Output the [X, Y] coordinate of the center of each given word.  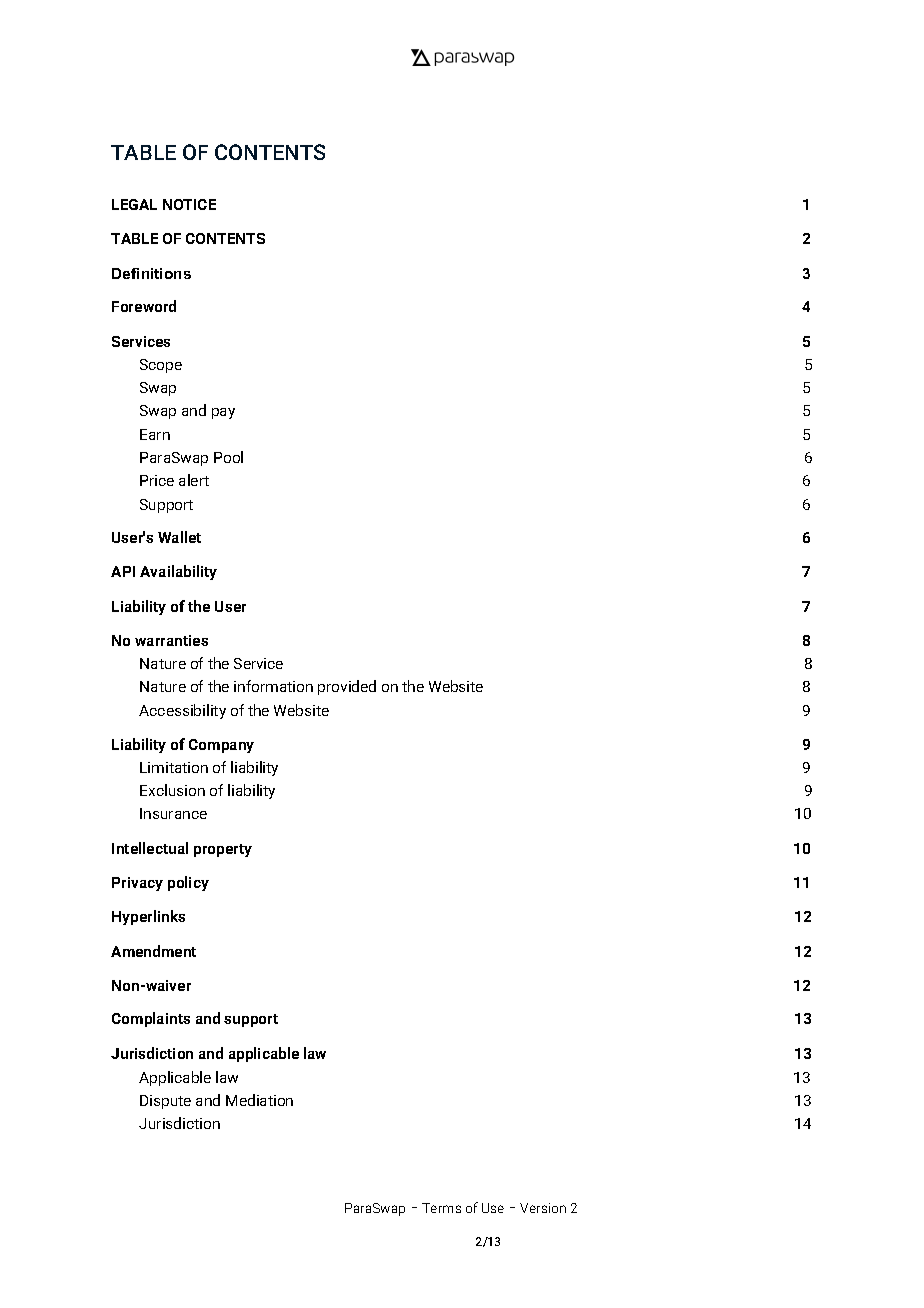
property [223, 850]
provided [347, 687]
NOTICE [189, 204]
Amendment [153, 951]
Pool [228, 457]
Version [543, 1208]
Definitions [151, 273]
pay [223, 413]
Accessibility [182, 711]
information [273, 686]
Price [157, 480]
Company [221, 746]
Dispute [165, 1102]
